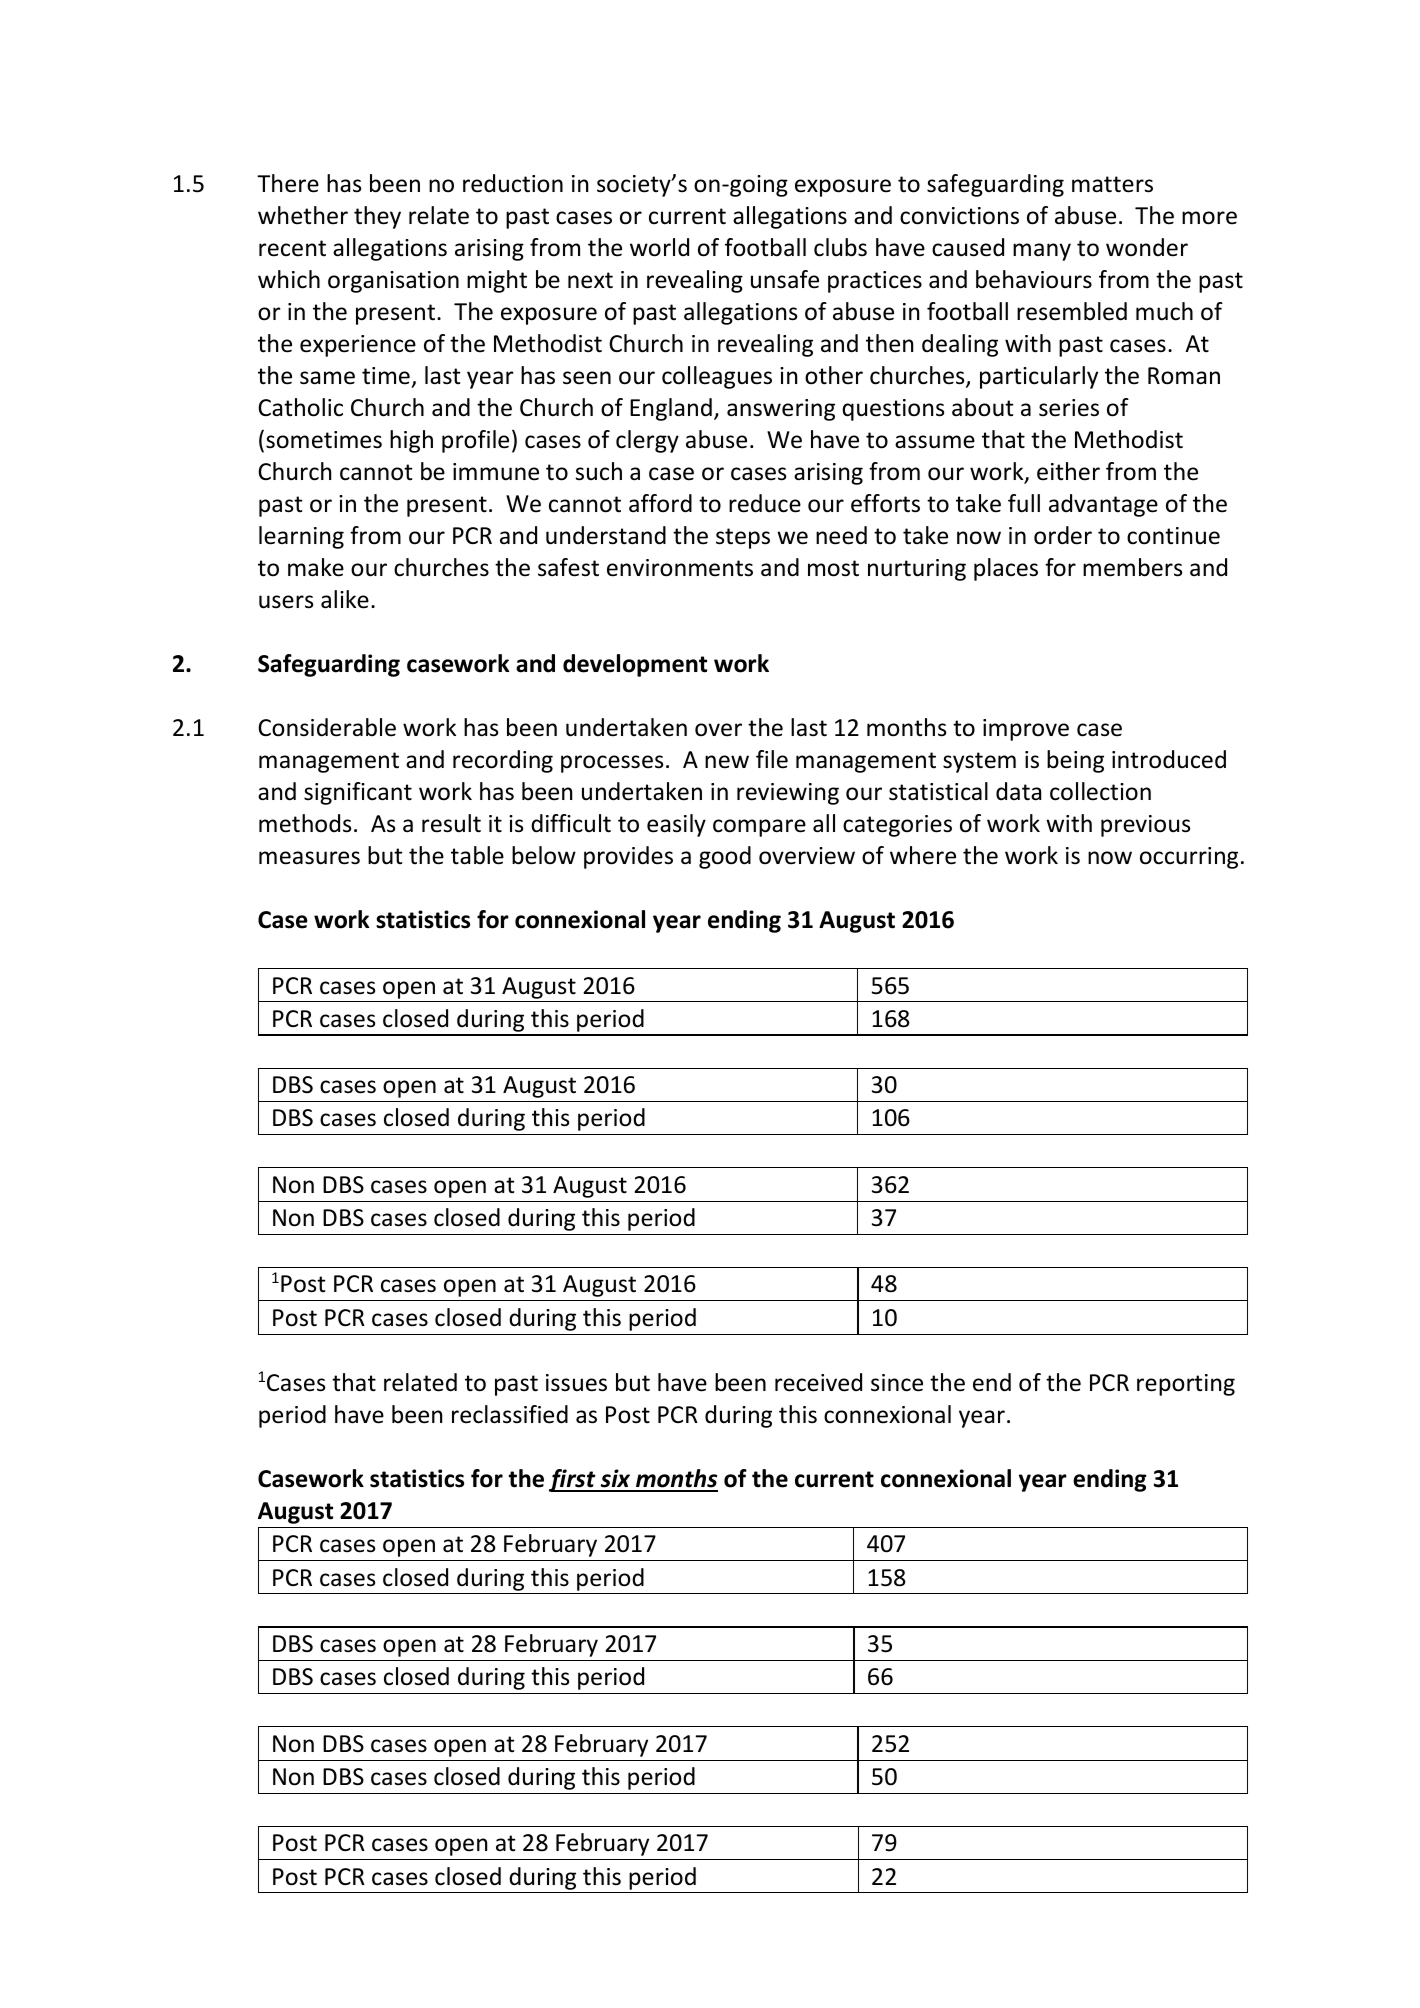 Image resolution: width=1420 pixels, height=2008 pixels. Describe the element at coordinates (510, 1414) in the image. I see `reclassified` at that location.
